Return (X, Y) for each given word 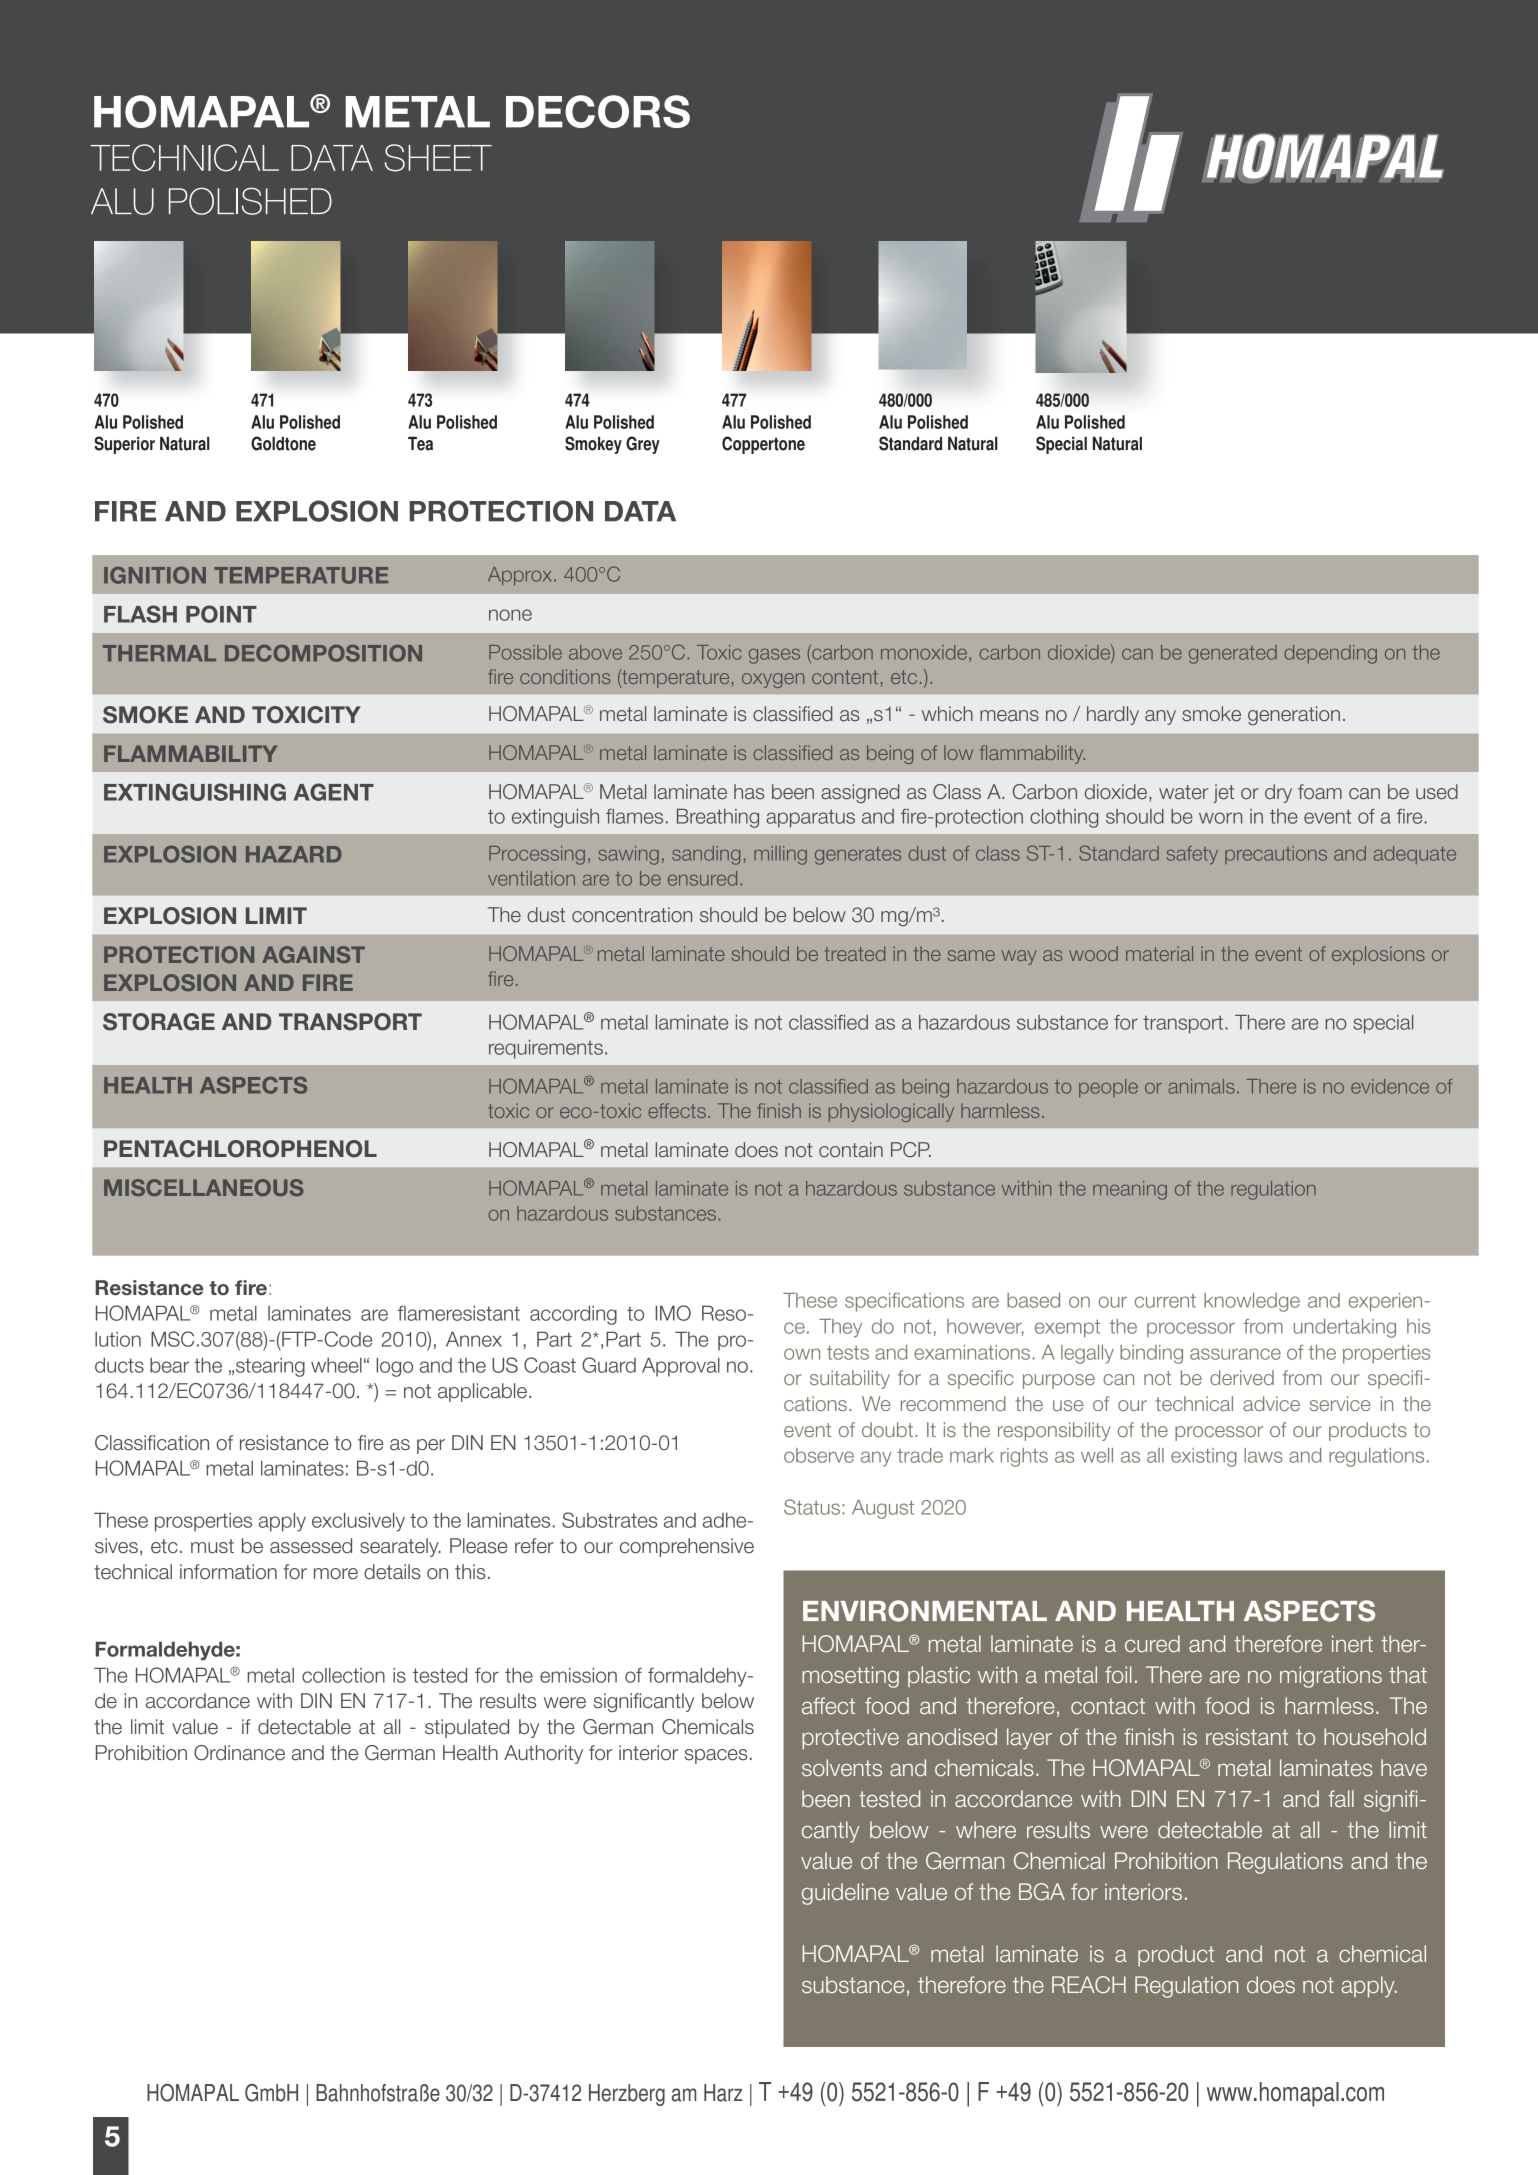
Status (812, 1507)
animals (1201, 1086)
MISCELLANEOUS (204, 1187)
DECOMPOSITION (323, 653)
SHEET (438, 158)
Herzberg (627, 2095)
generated (1233, 654)
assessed (311, 1546)
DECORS (598, 111)
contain (851, 1150)
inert (1352, 1643)
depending (1330, 654)
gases (774, 656)
